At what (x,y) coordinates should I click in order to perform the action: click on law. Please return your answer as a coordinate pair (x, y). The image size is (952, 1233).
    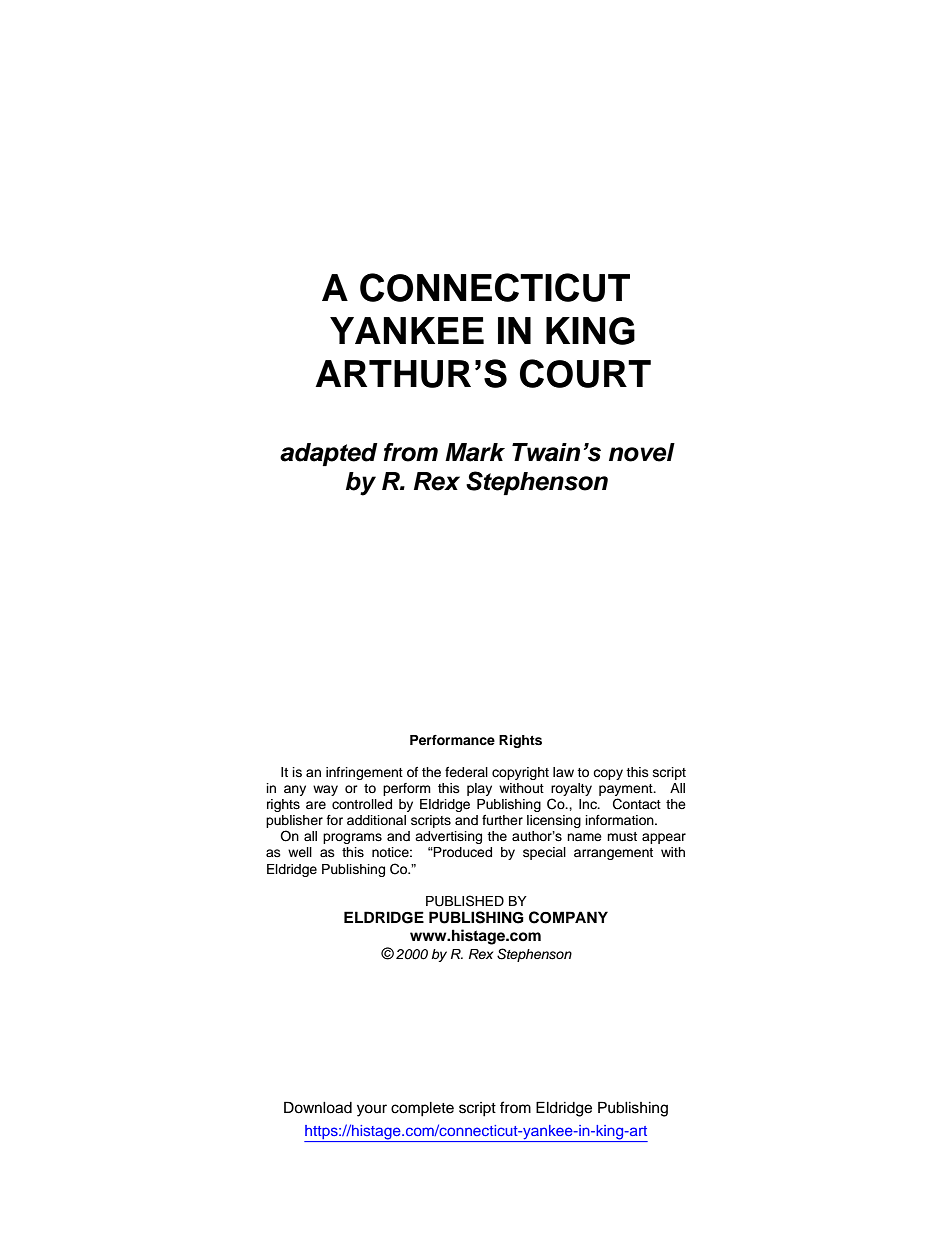
    Looking at the image, I should click on (563, 772).
